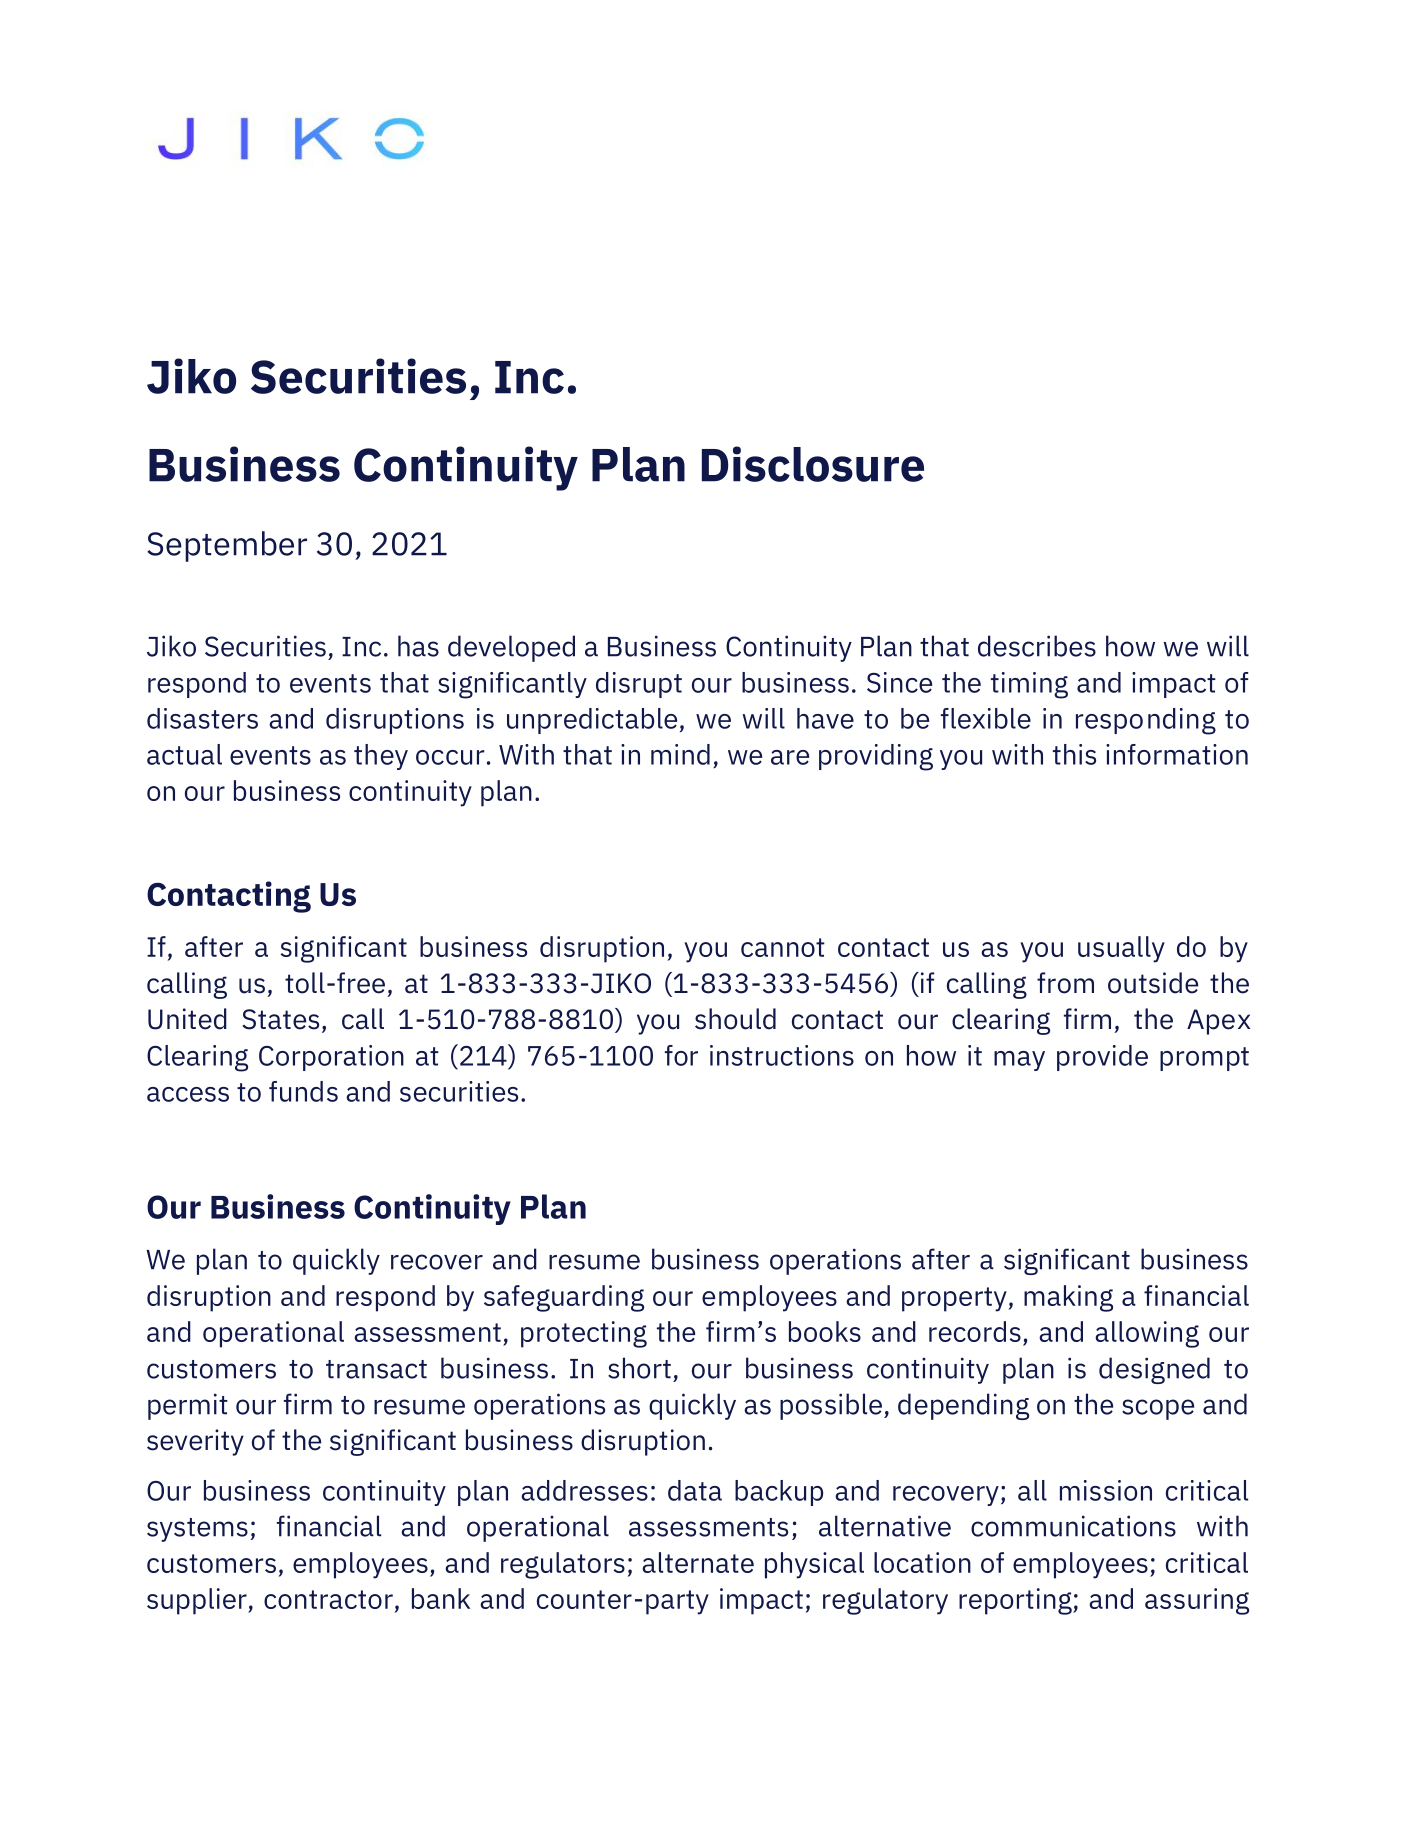 The width and height of the page is (1417, 1834). Describe the element at coordinates (813, 464) in the page. I see `Disclosure` at that location.
